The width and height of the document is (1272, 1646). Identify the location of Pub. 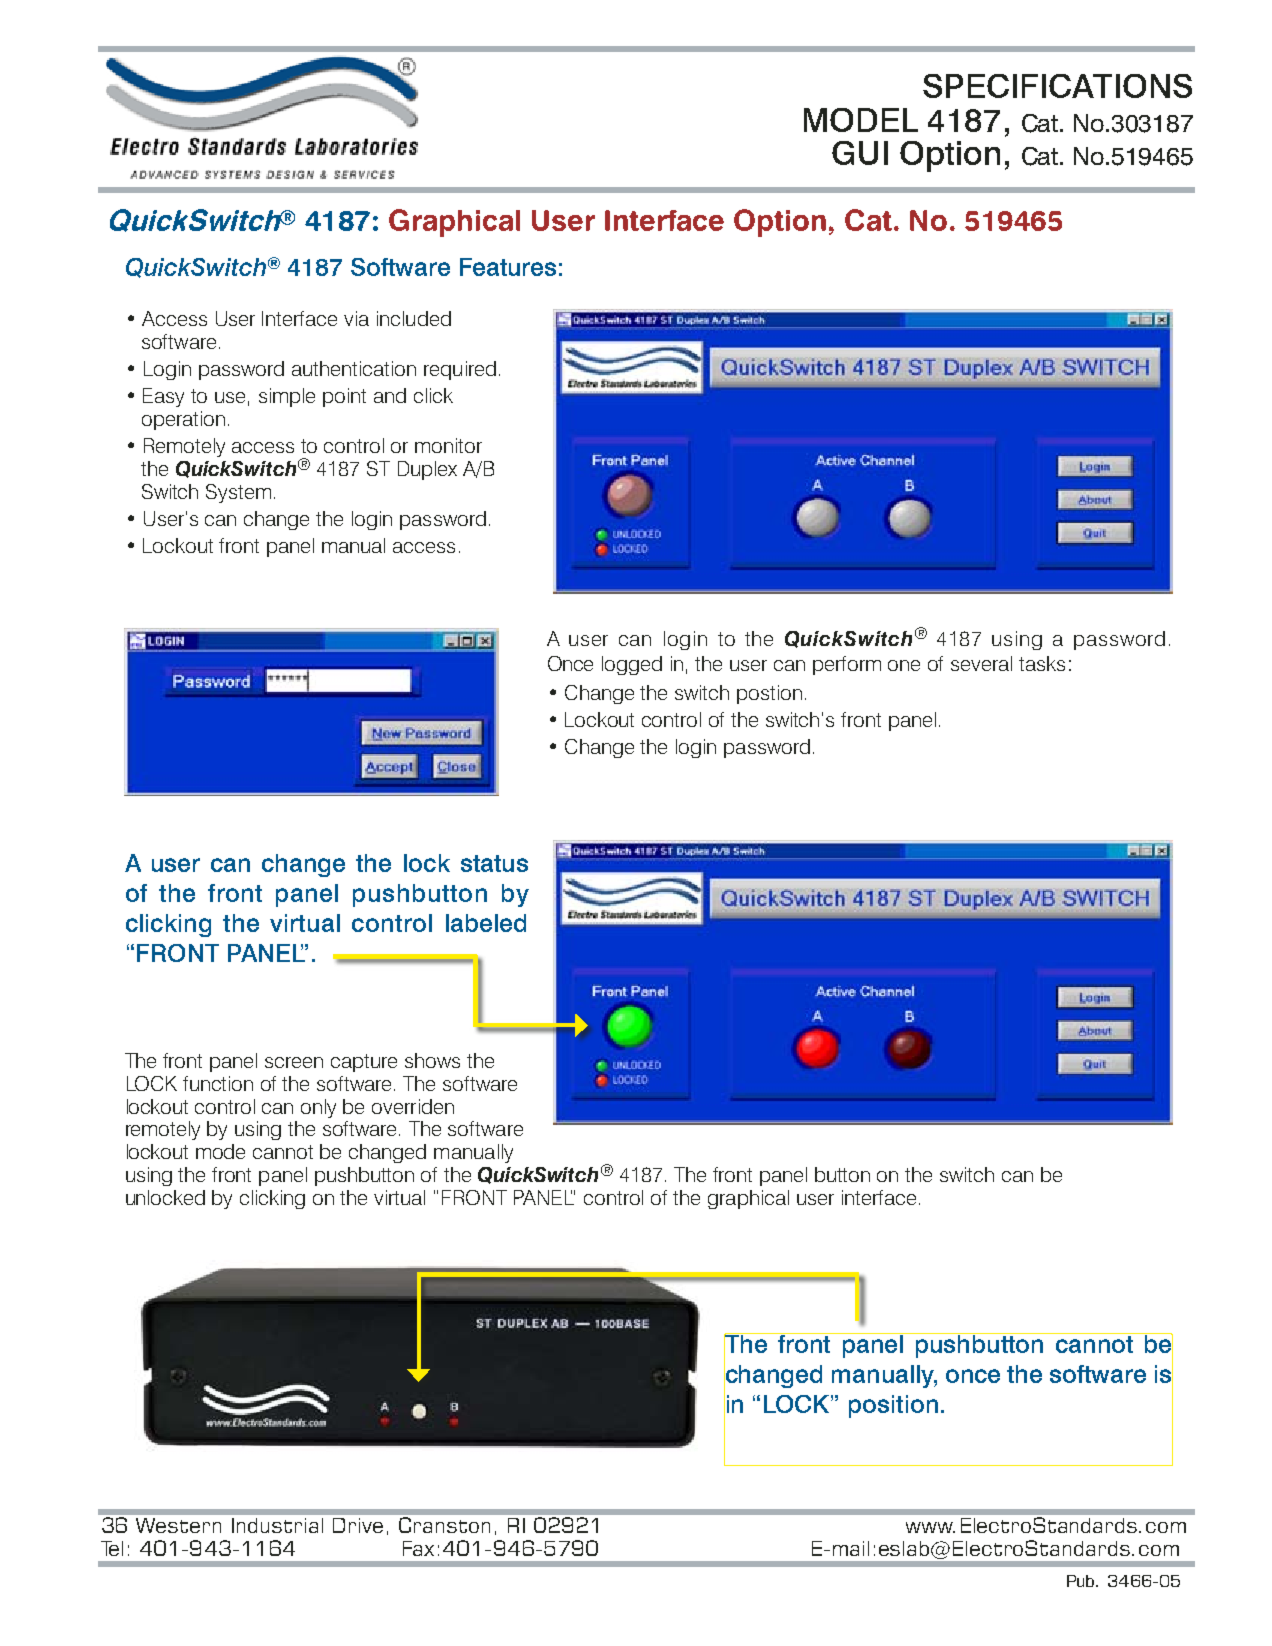
(1082, 1581).
